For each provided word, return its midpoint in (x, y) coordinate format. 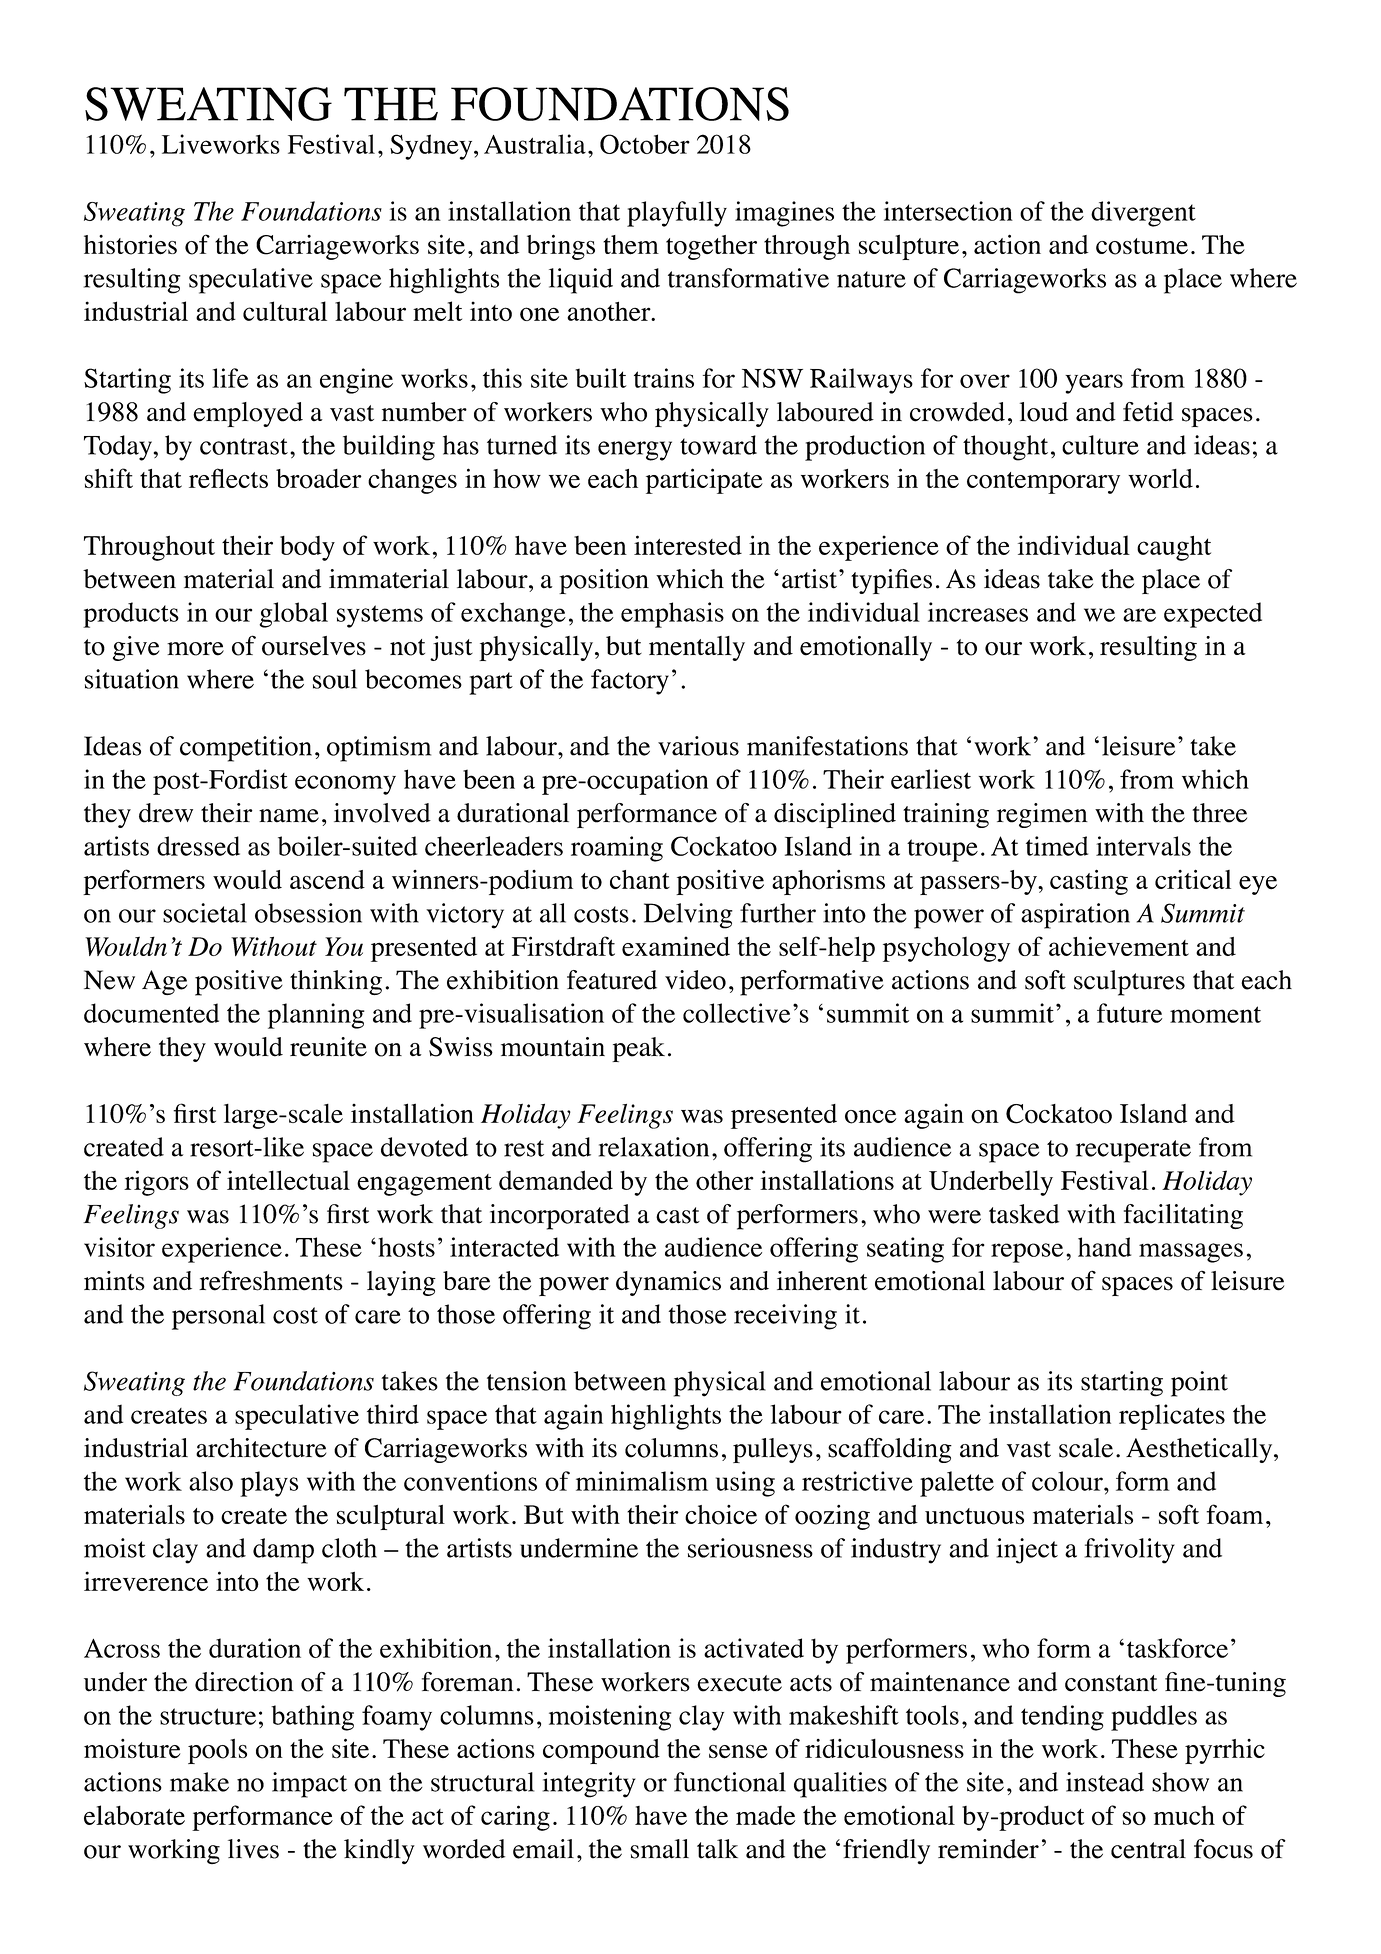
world (1160, 479)
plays (269, 1484)
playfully (677, 214)
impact (309, 1785)
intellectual (288, 1180)
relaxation (654, 1147)
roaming (617, 849)
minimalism (642, 1481)
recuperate (1133, 1151)
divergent (1143, 214)
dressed (198, 846)
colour (1068, 1481)
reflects (228, 478)
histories (130, 244)
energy (635, 451)
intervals (1143, 846)
